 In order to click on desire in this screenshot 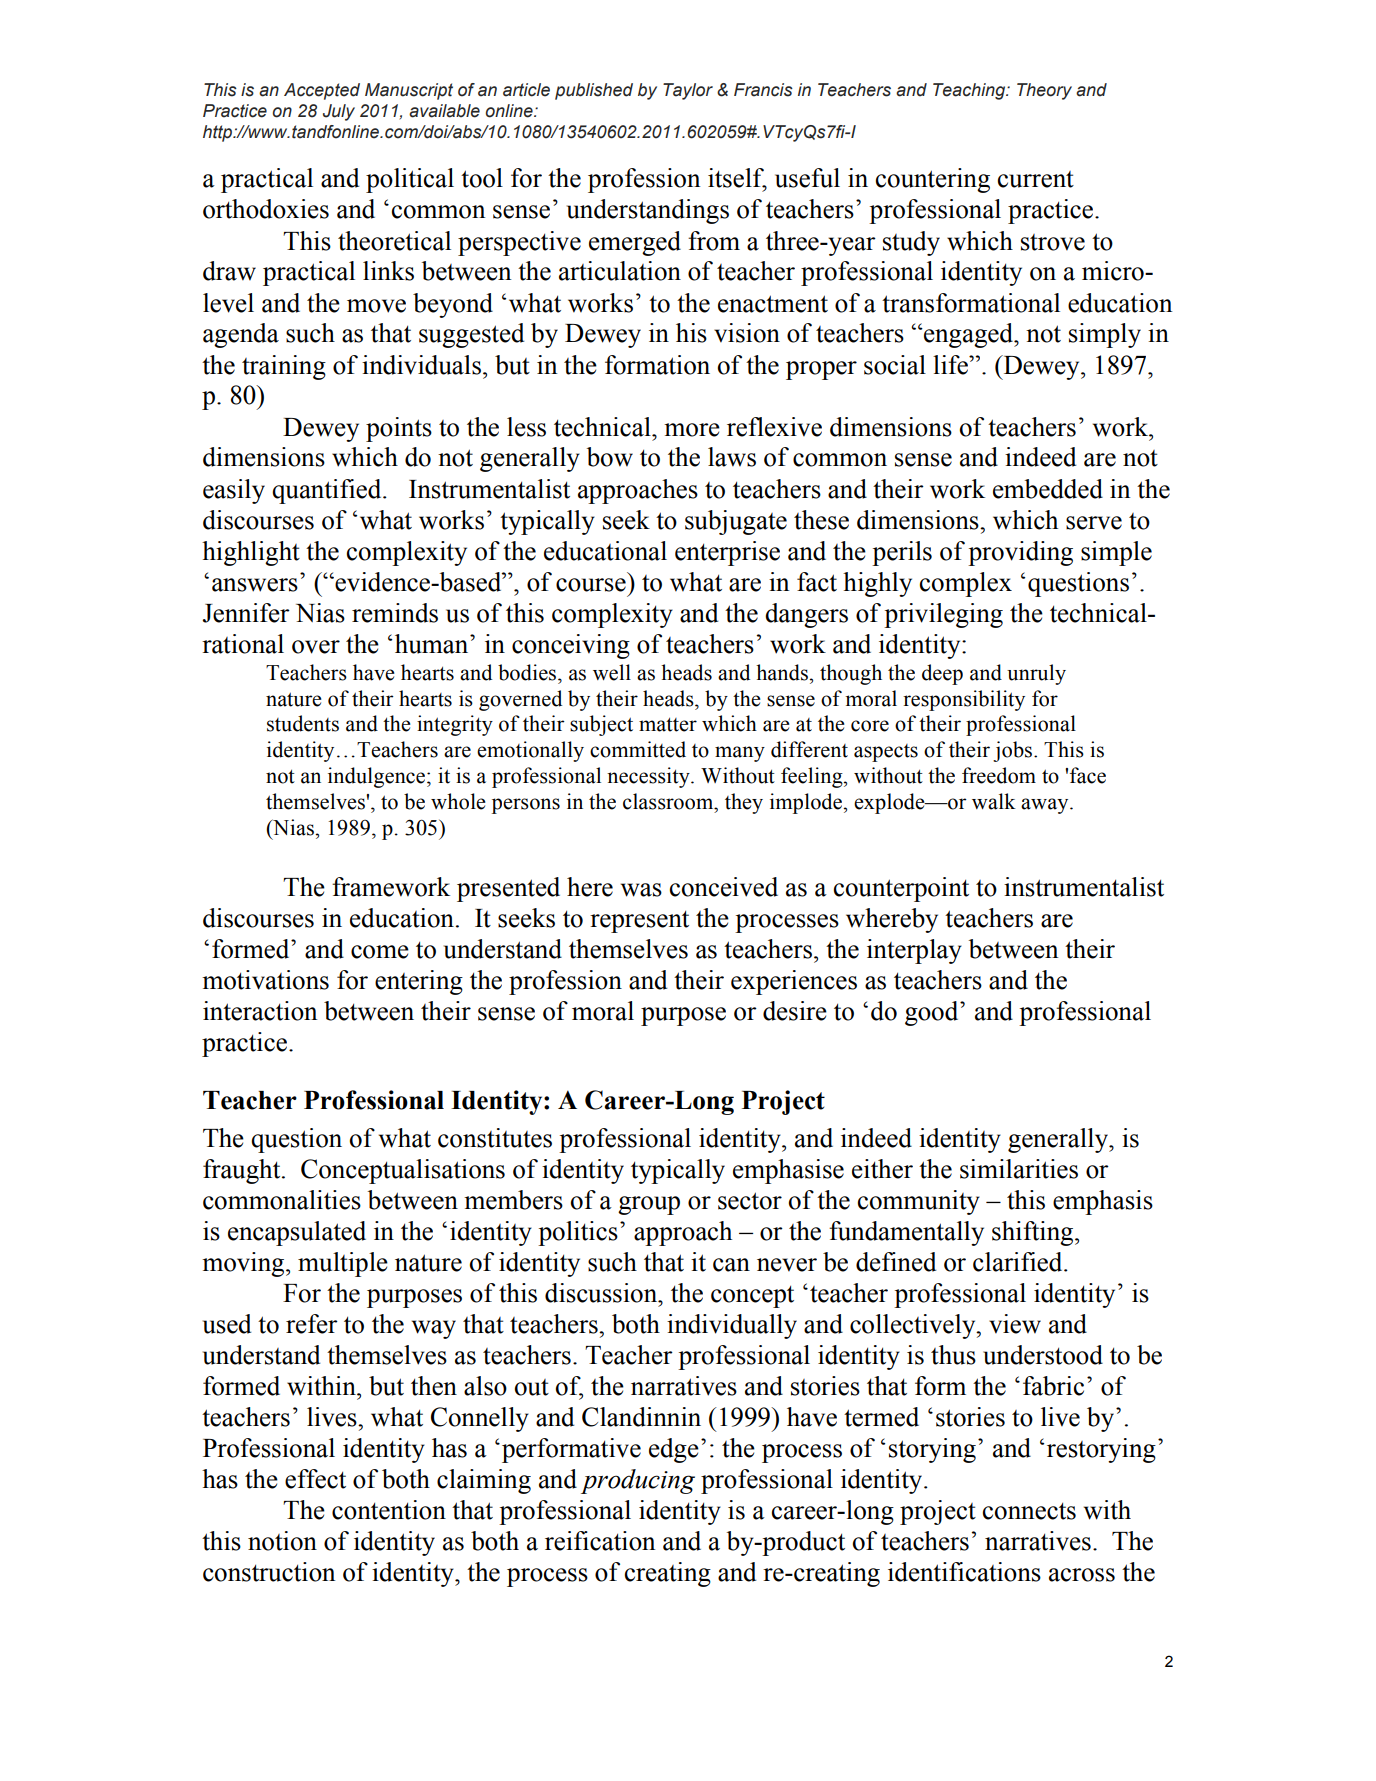, I will do `click(795, 1011)`.
